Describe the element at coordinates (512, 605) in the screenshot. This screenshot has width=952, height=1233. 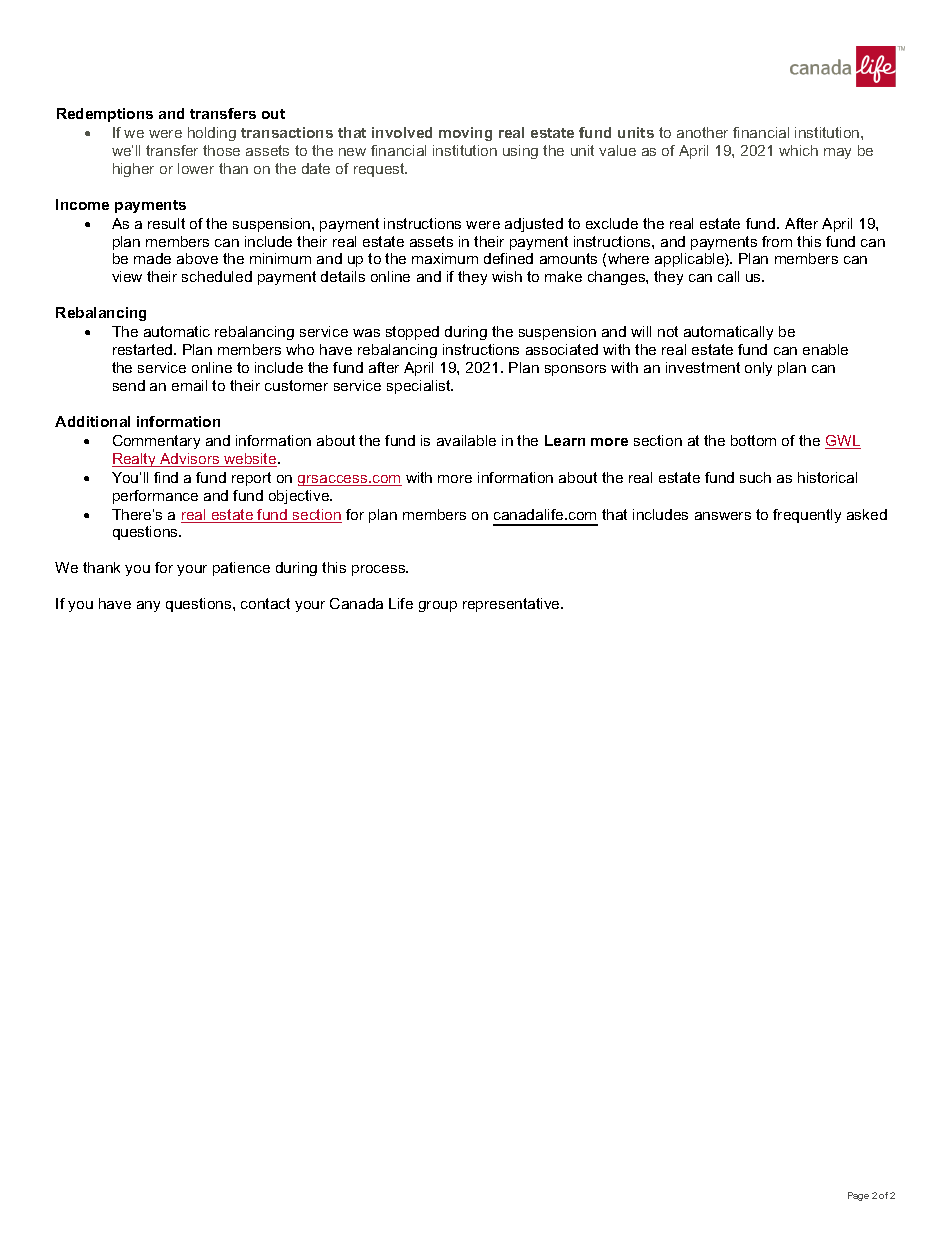
I see `representative` at that location.
